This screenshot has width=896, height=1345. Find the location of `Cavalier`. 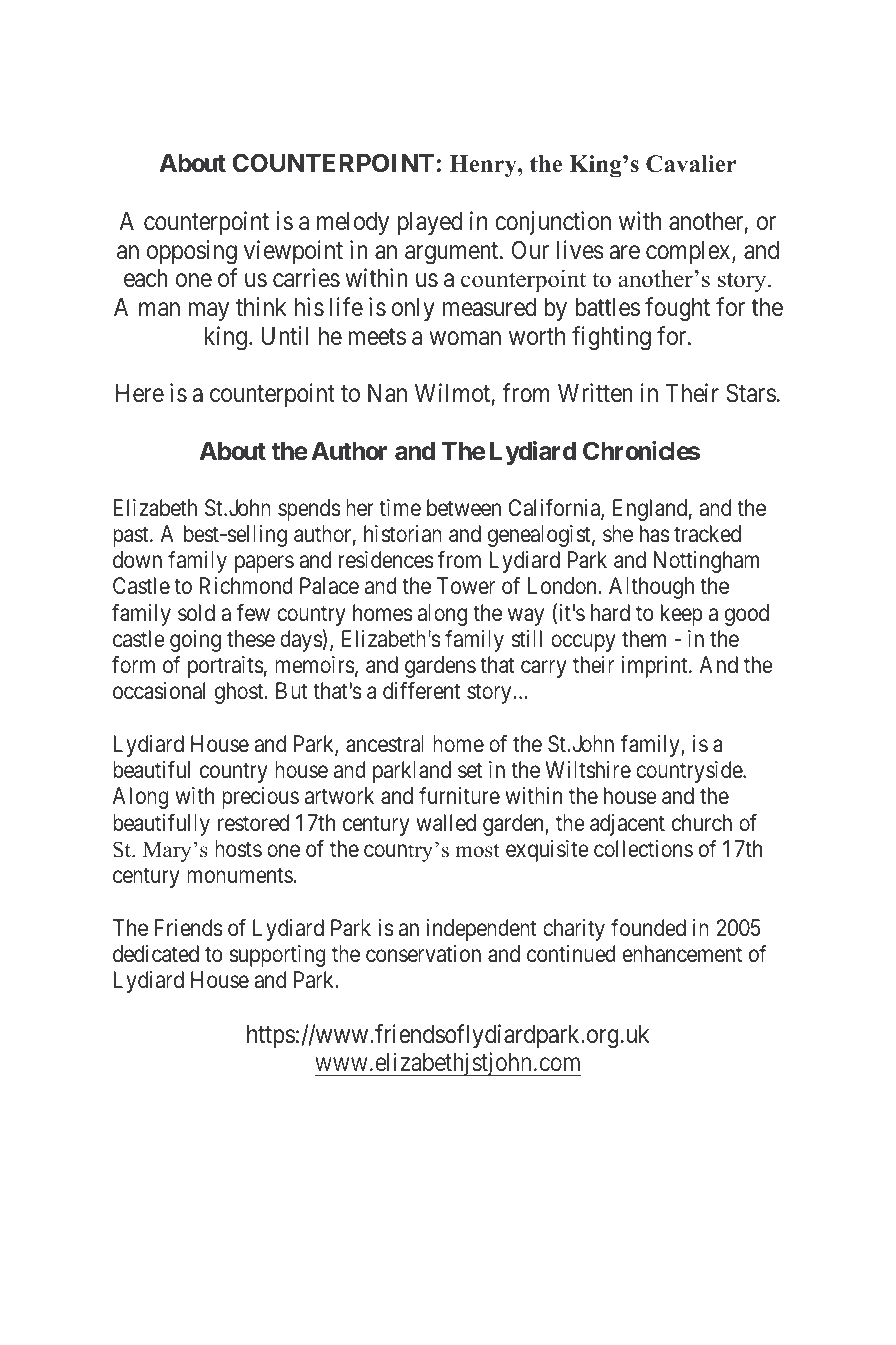

Cavalier is located at coordinates (691, 164).
